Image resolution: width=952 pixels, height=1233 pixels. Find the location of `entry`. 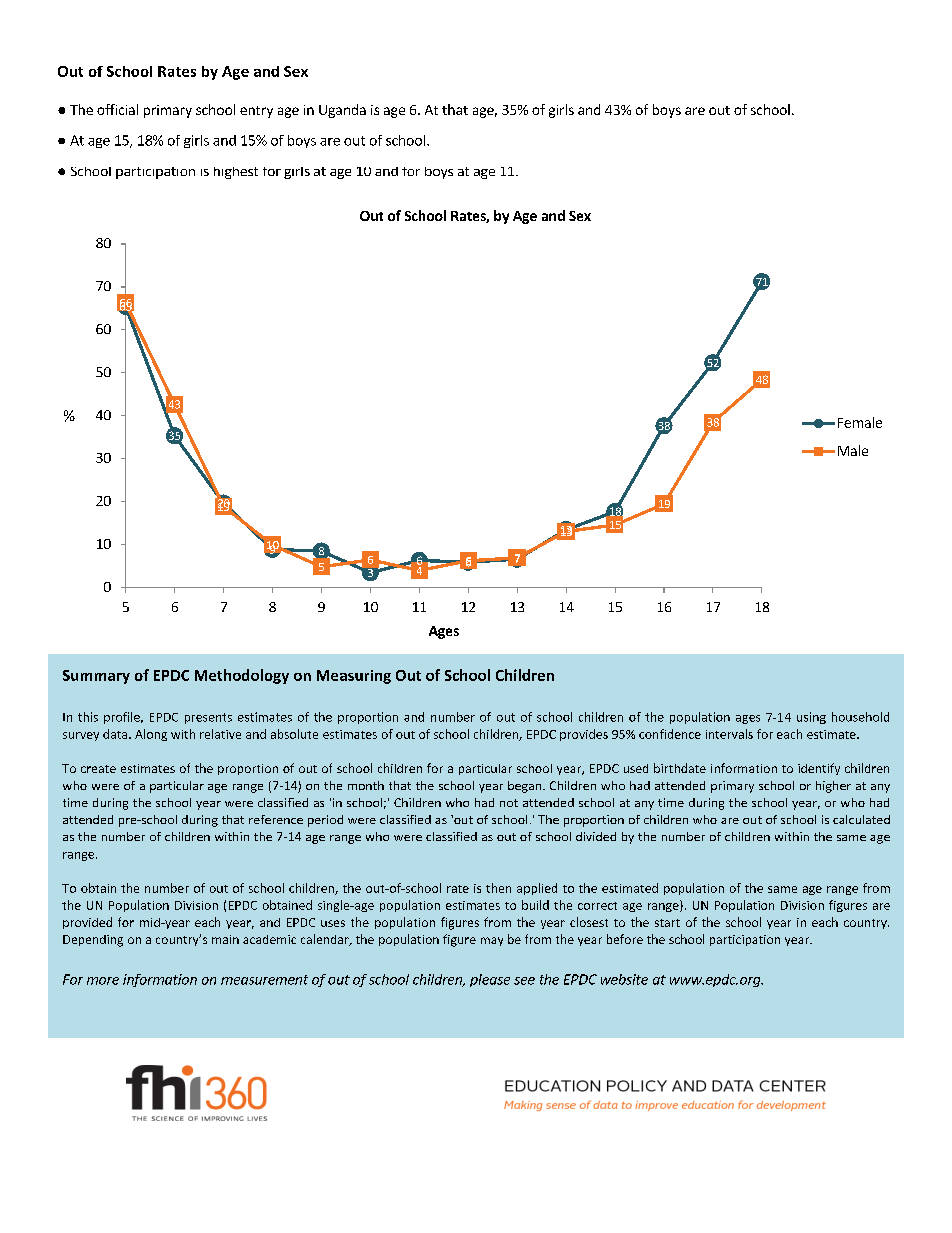

entry is located at coordinates (256, 112).
